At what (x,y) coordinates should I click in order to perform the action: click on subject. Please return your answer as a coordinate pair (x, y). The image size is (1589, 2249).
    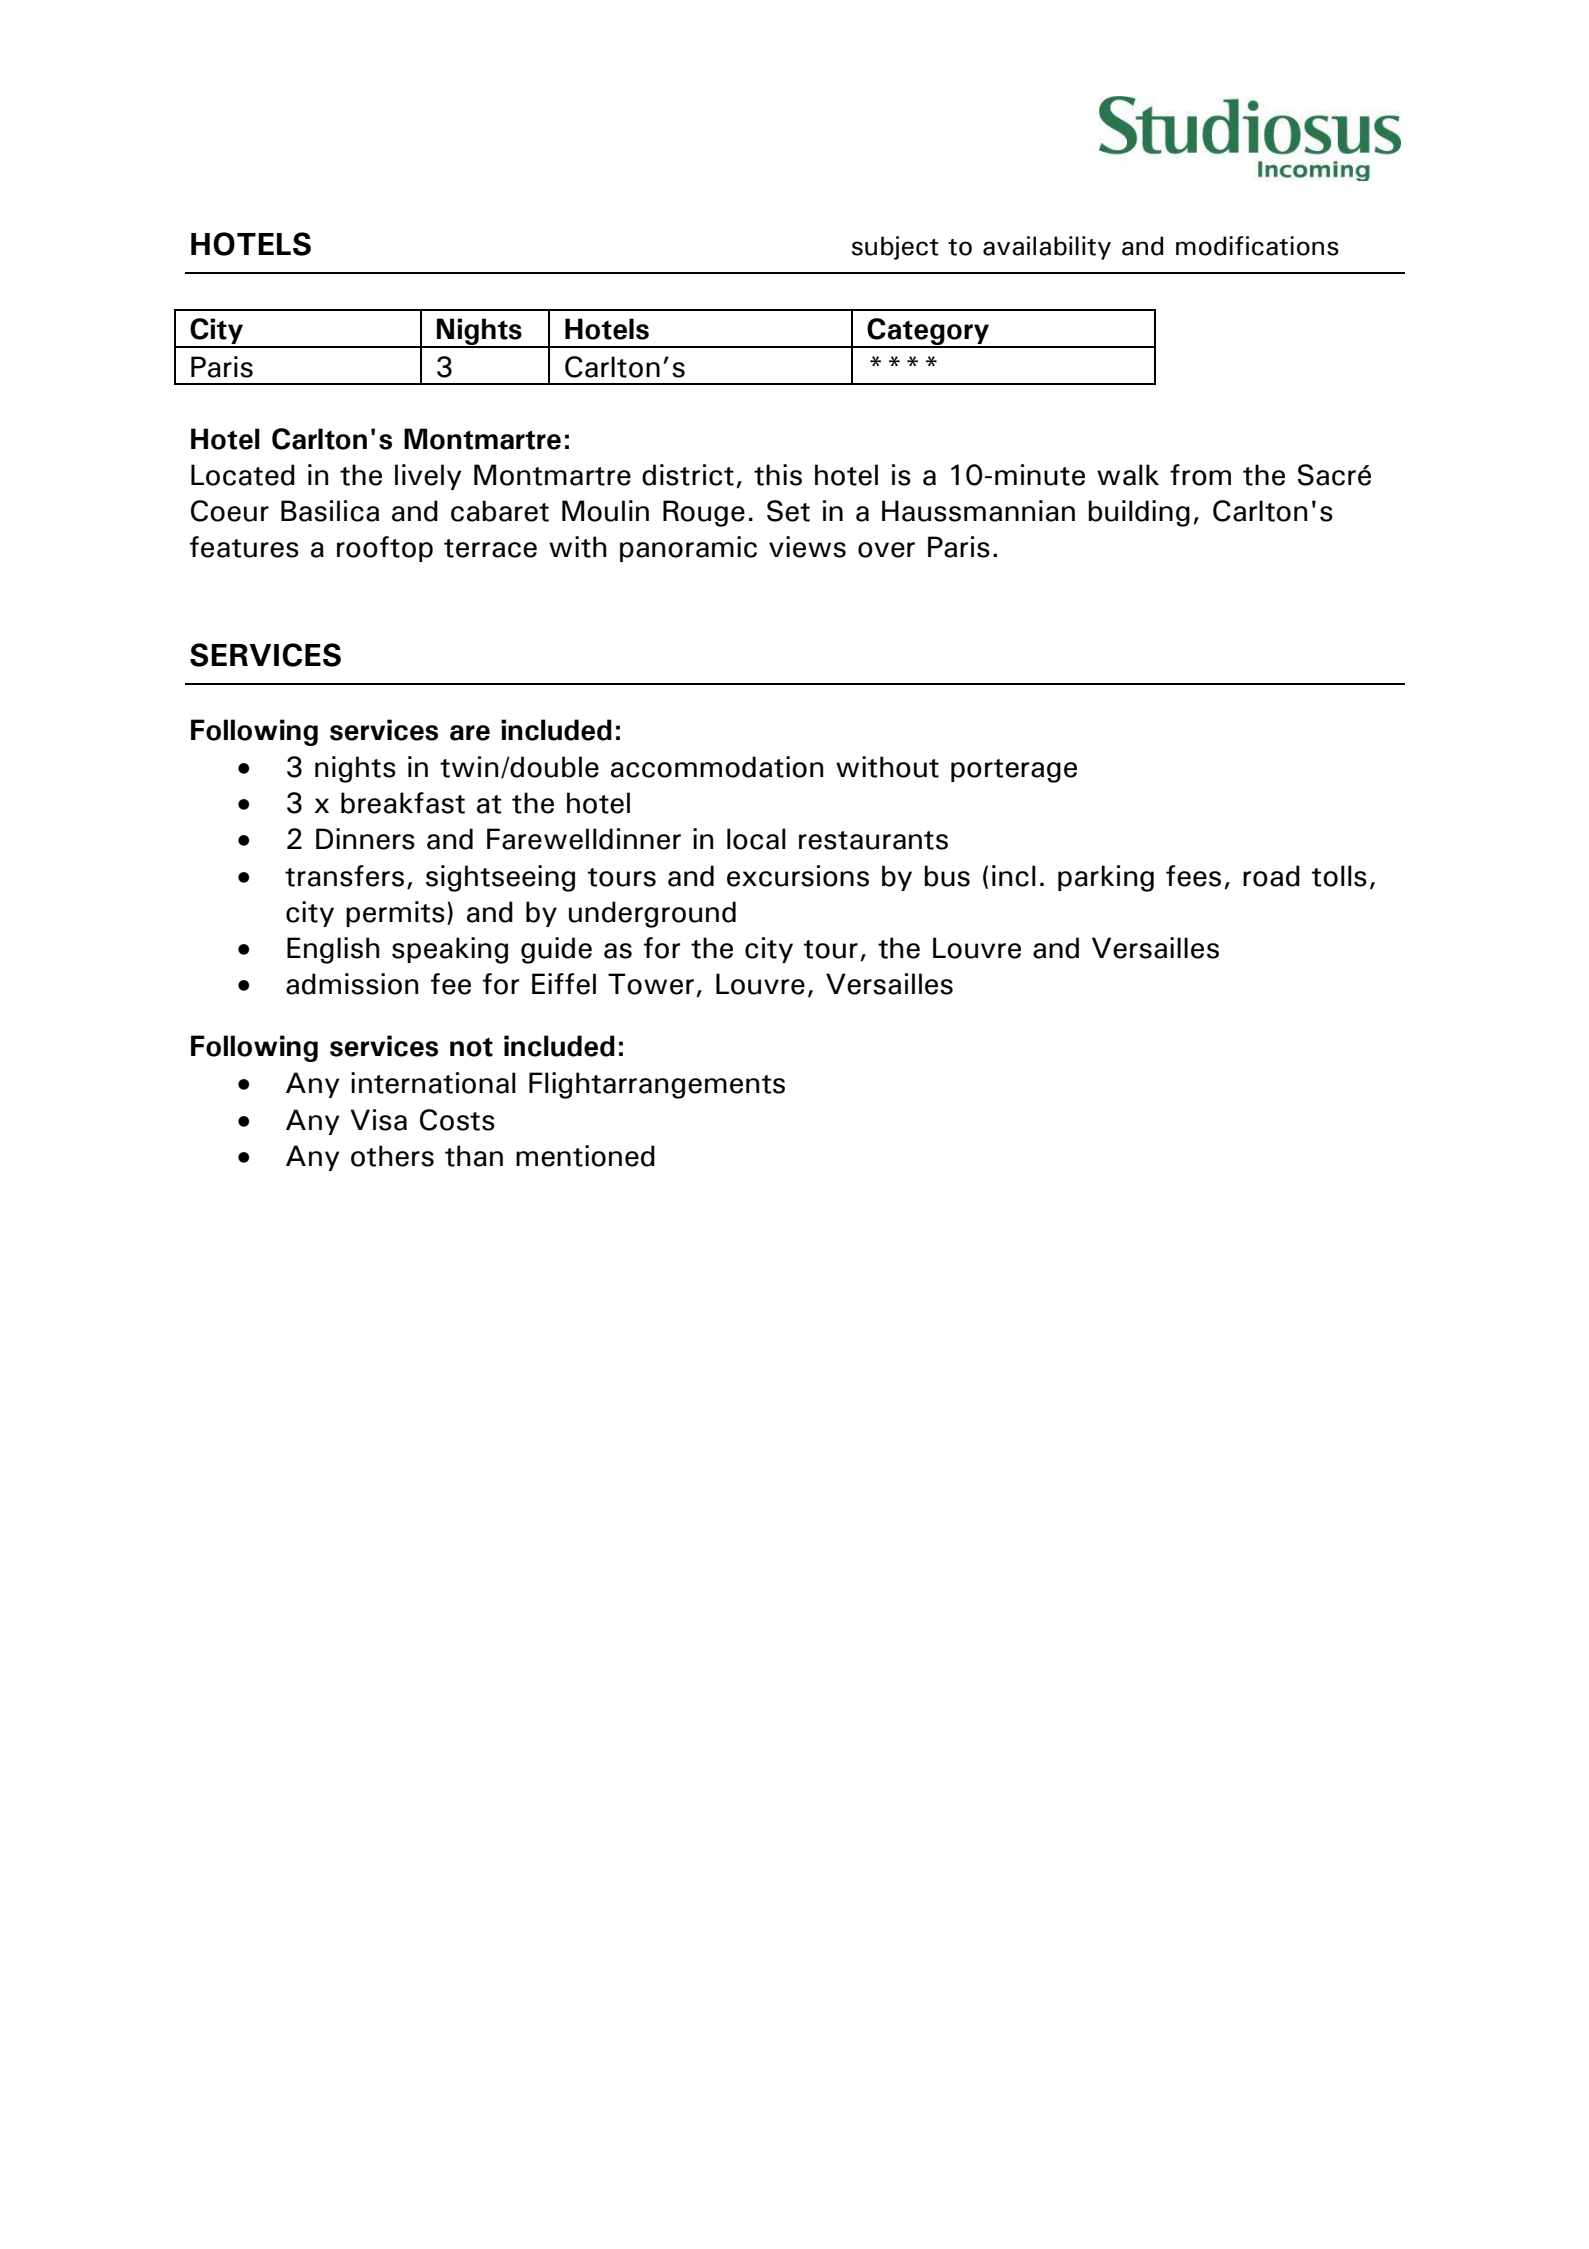
    Looking at the image, I should click on (895, 248).
